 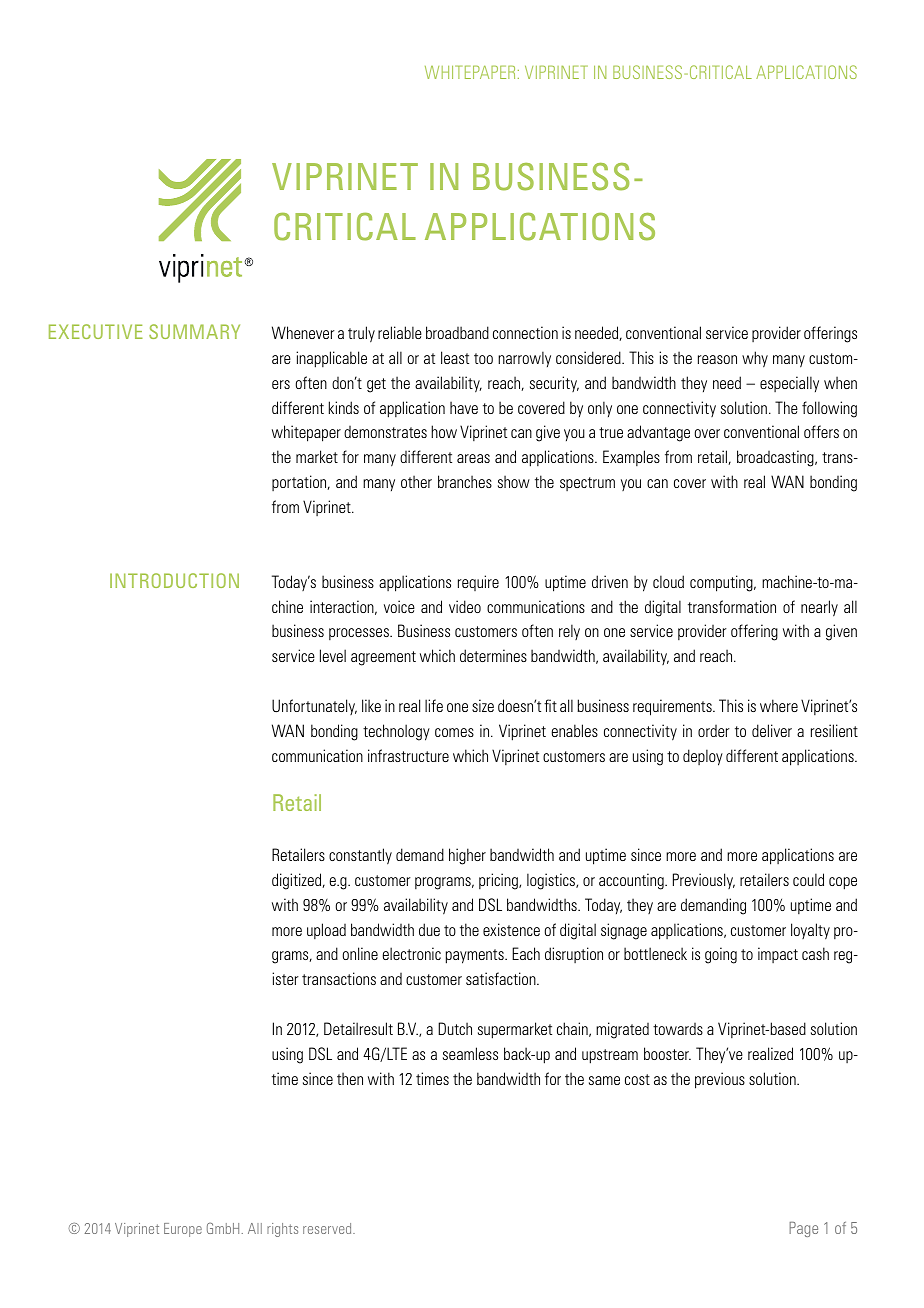 I want to click on too, so click(x=483, y=358).
